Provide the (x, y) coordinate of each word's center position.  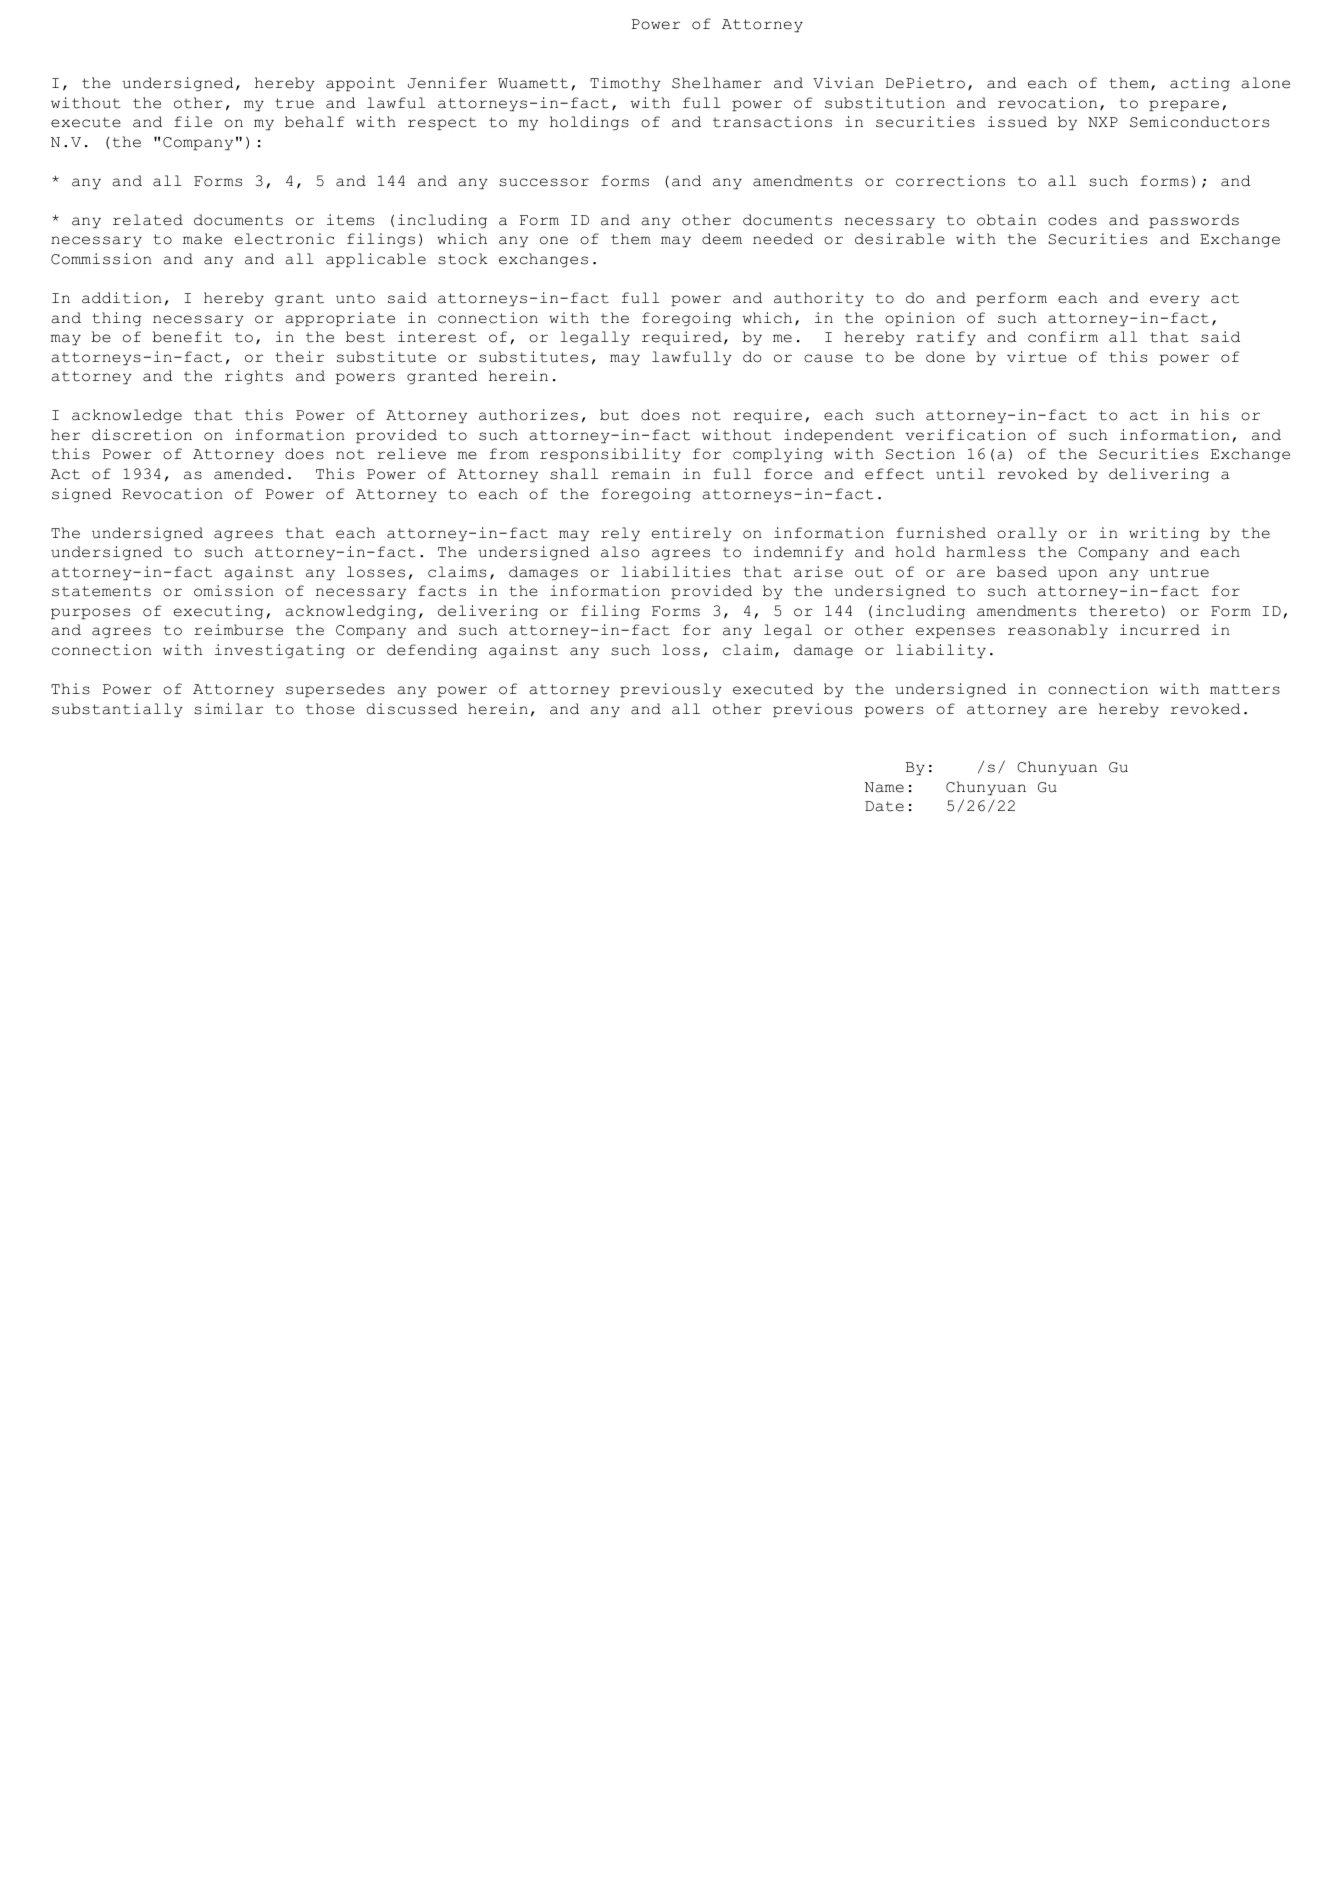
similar (228, 709)
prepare (1184, 105)
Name (884, 787)
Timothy (625, 84)
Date (884, 806)
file (193, 122)
